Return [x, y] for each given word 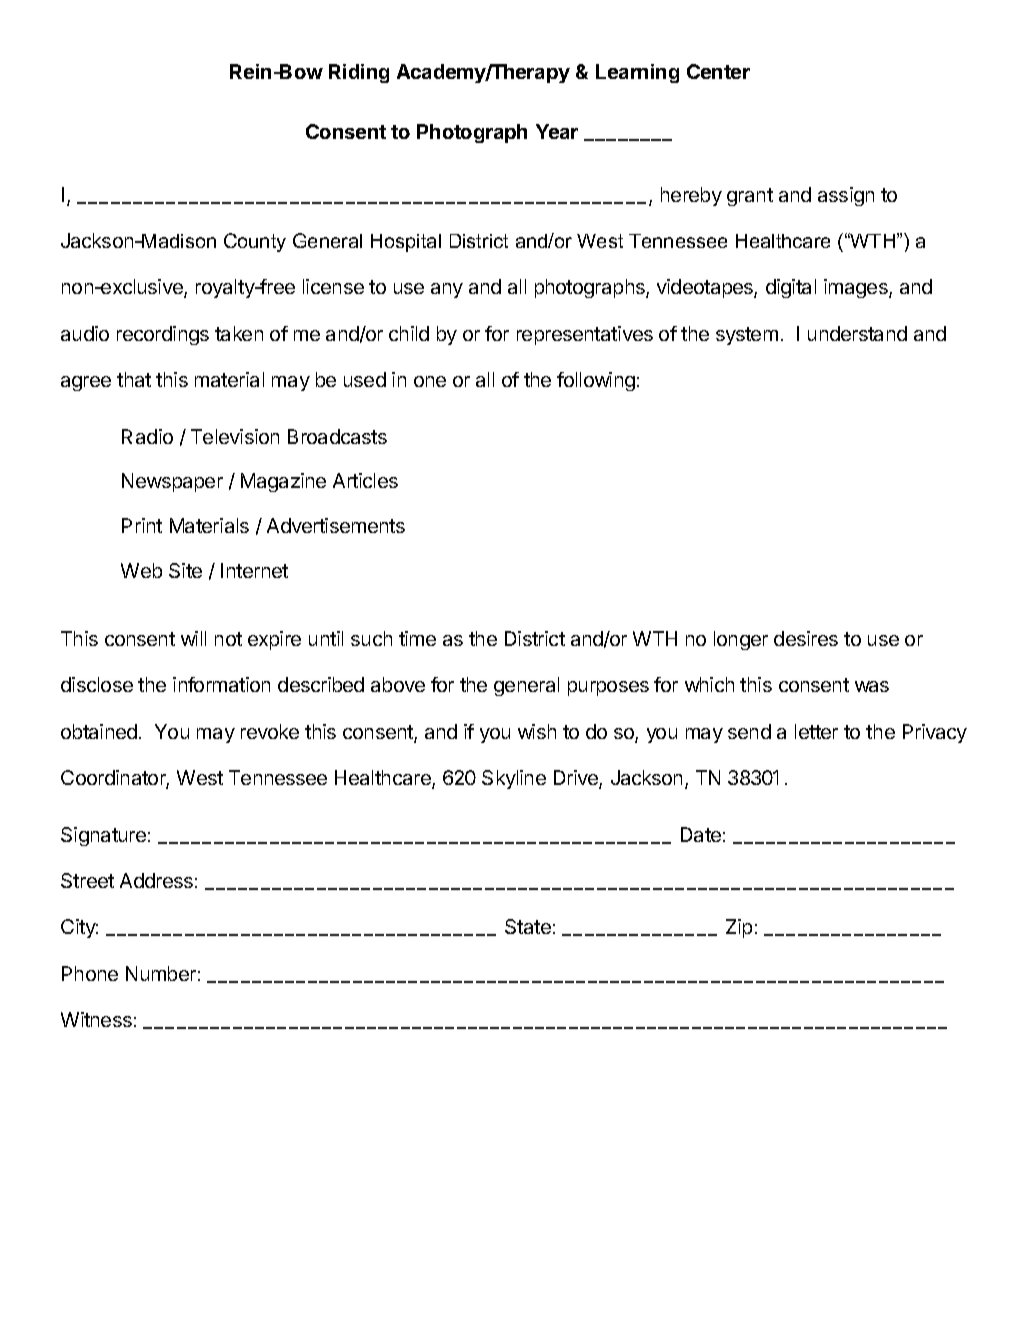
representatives [585, 335]
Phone [90, 973]
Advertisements [336, 525]
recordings [163, 335]
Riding [359, 73]
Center [718, 71]
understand [857, 333]
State [528, 926]
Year [557, 131]
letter [816, 731]
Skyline [514, 779]
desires [806, 638]
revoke [270, 731]
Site [185, 570]
